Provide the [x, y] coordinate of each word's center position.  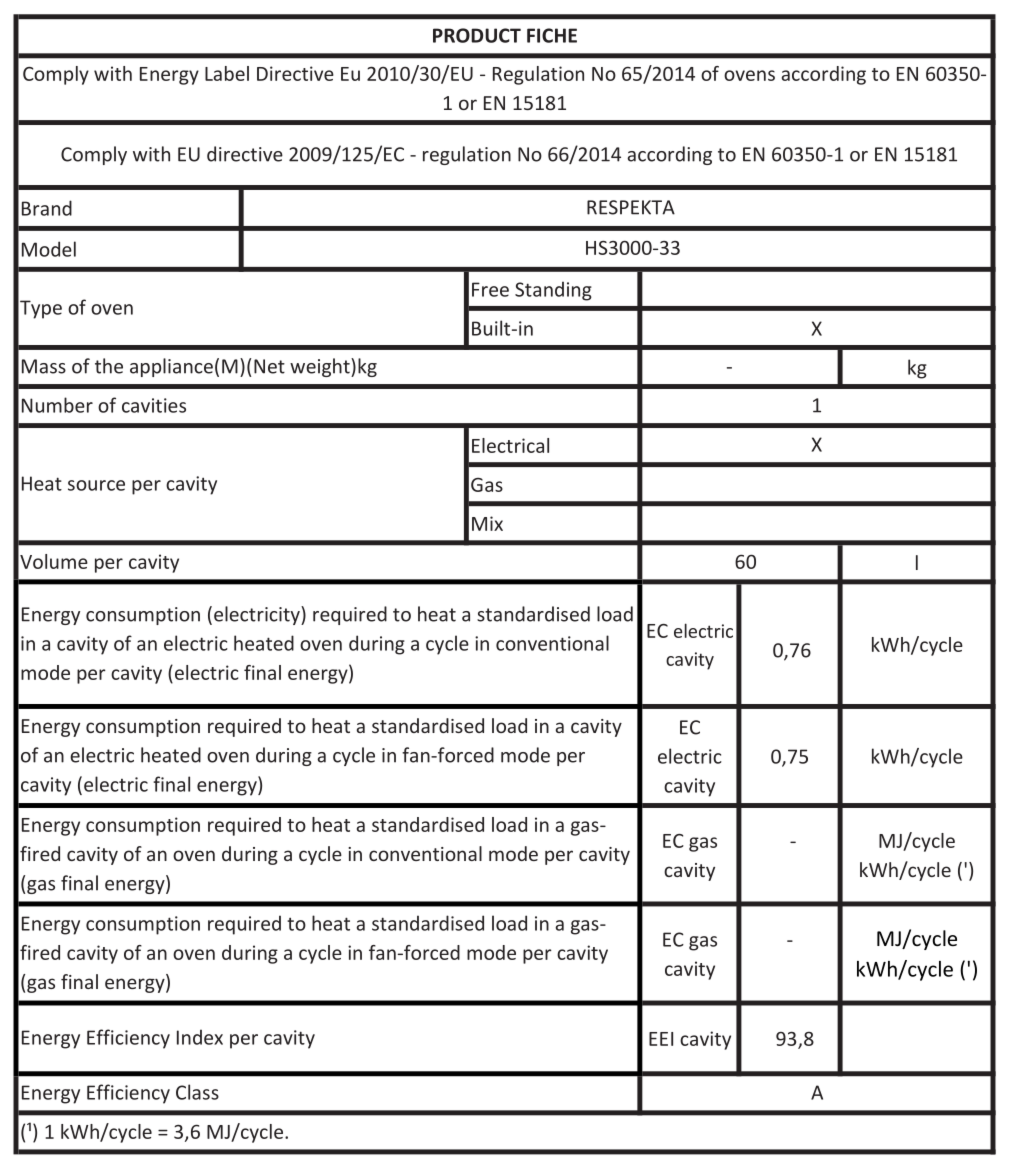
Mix [487, 523]
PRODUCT [477, 35]
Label [227, 73]
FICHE [552, 35]
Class [197, 1092]
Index [200, 1037]
